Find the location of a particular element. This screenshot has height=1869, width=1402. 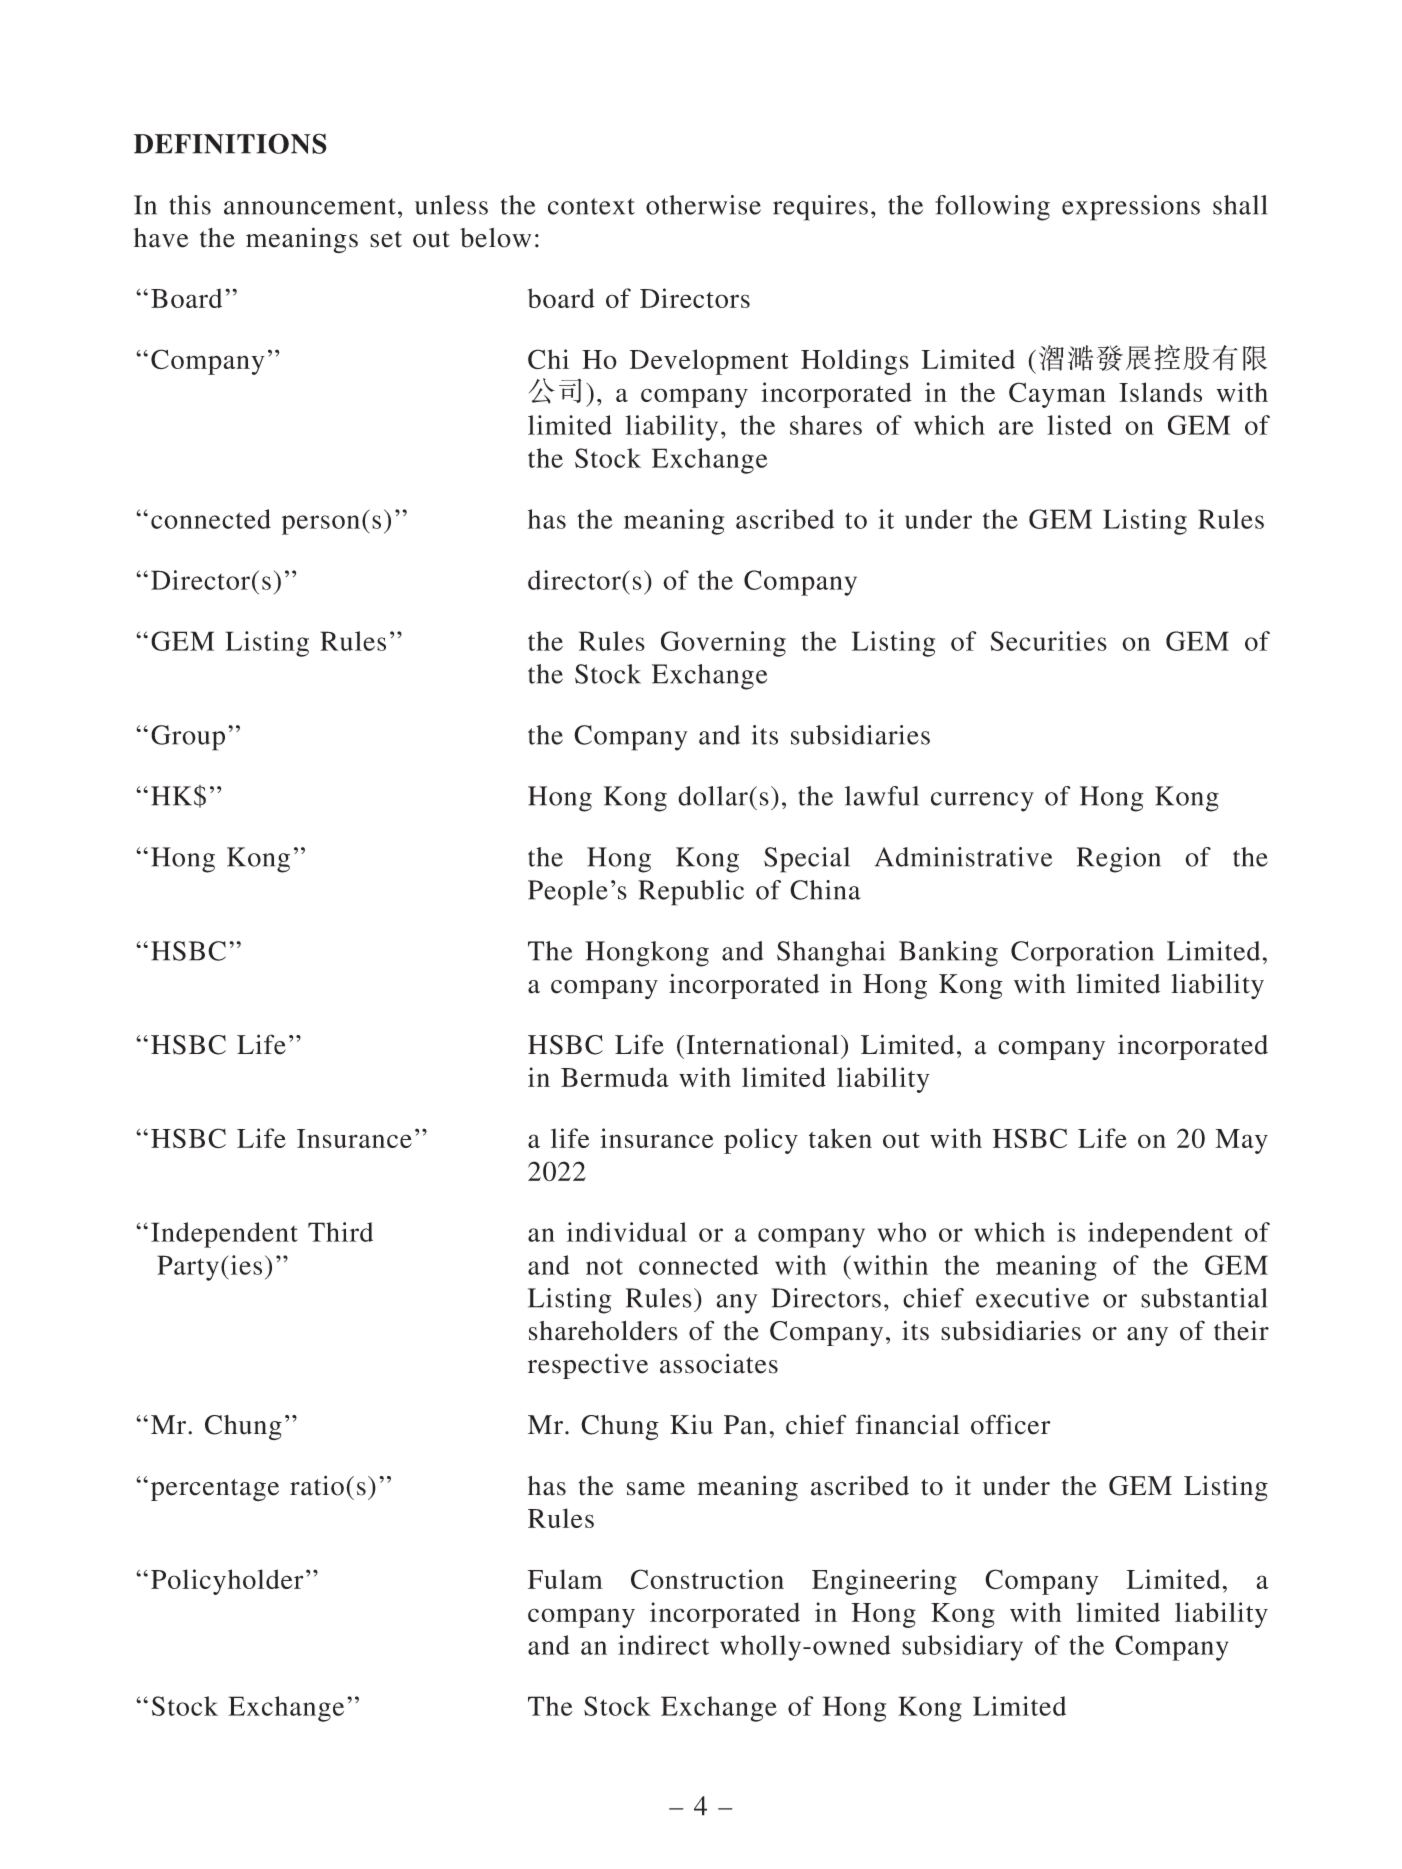

May is located at coordinates (1241, 1141).
